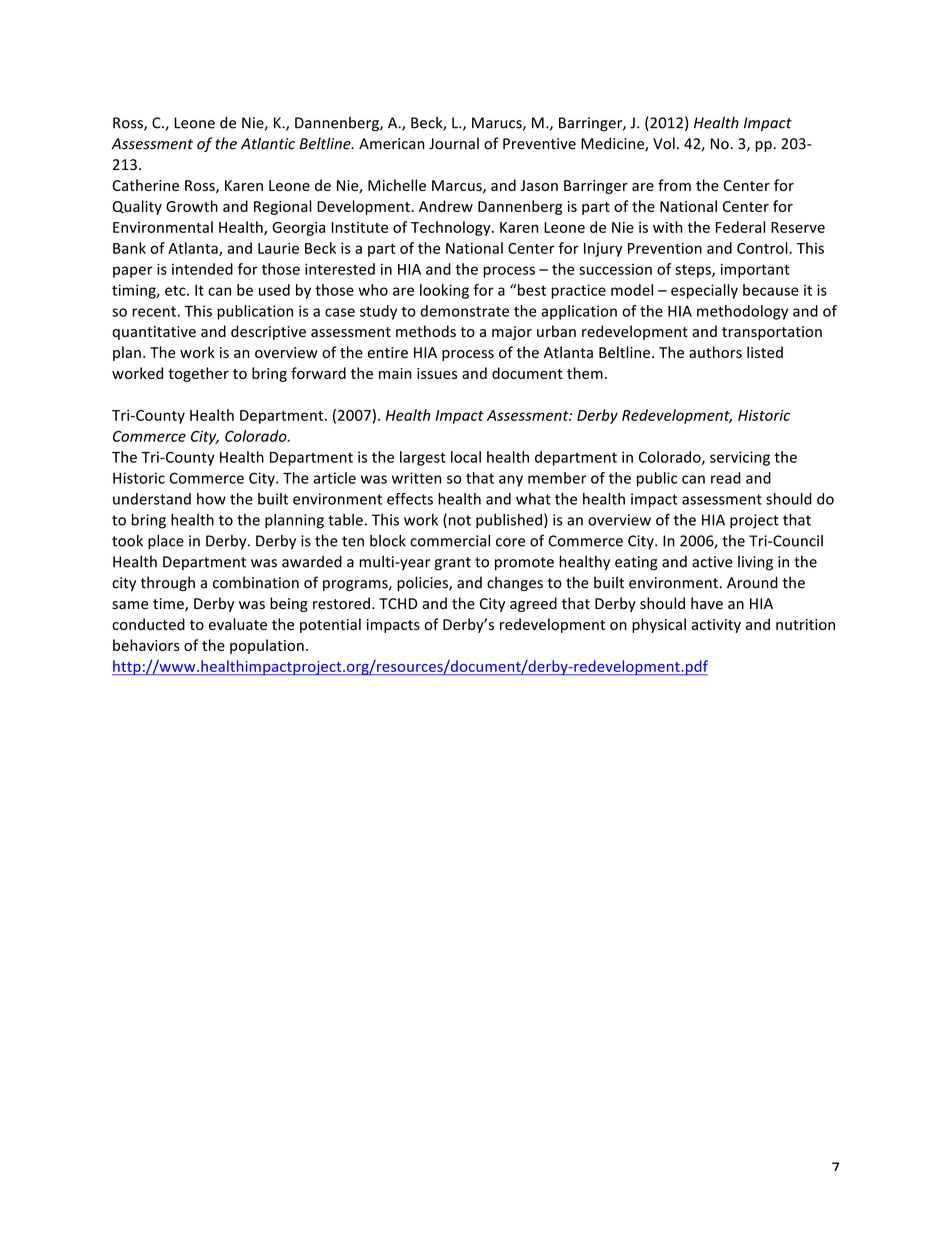  Describe the element at coordinates (716, 626) in the image. I see `activity` at that location.
